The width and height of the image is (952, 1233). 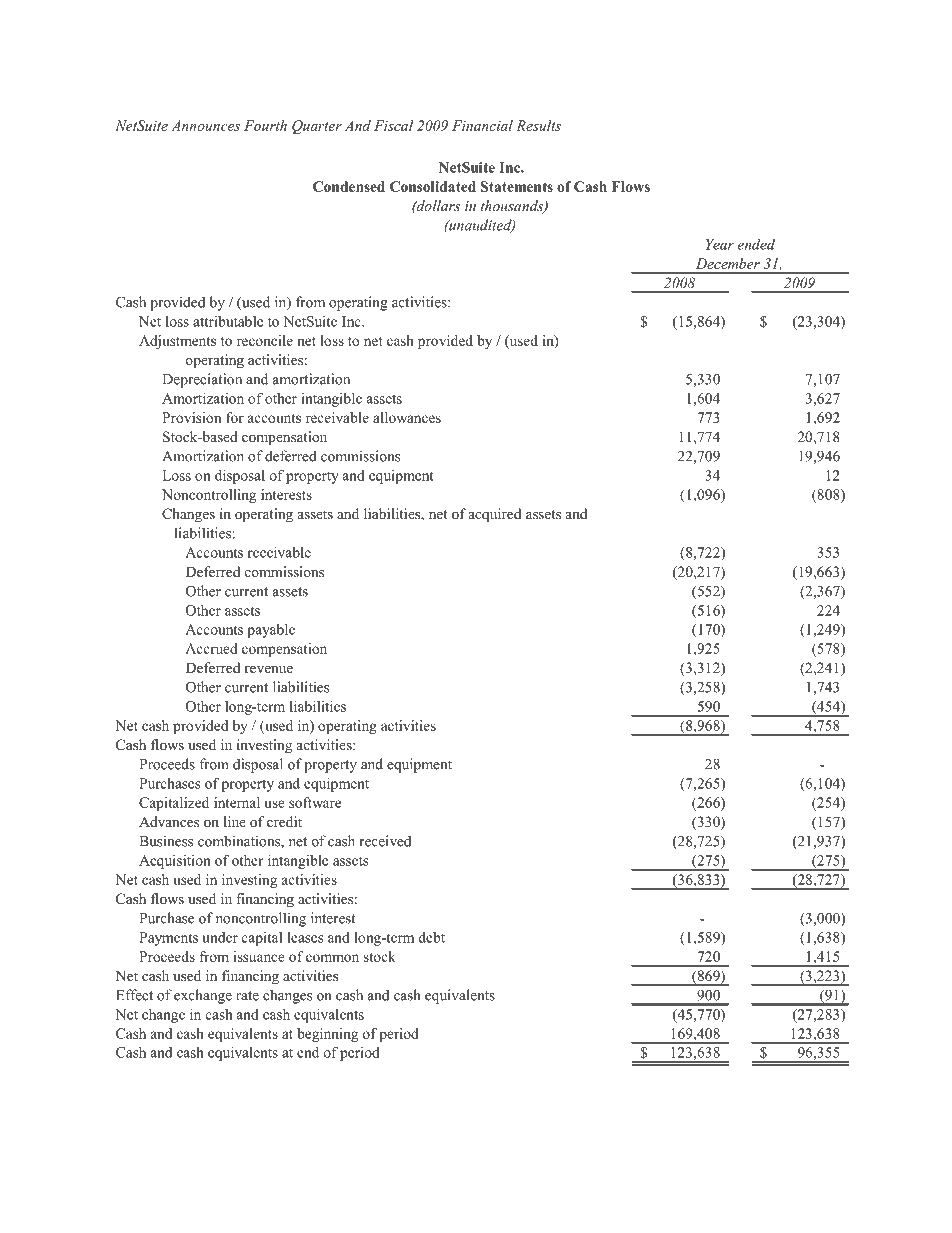 What do you see at coordinates (332, 958) in the image?
I see `common` at bounding box center [332, 958].
